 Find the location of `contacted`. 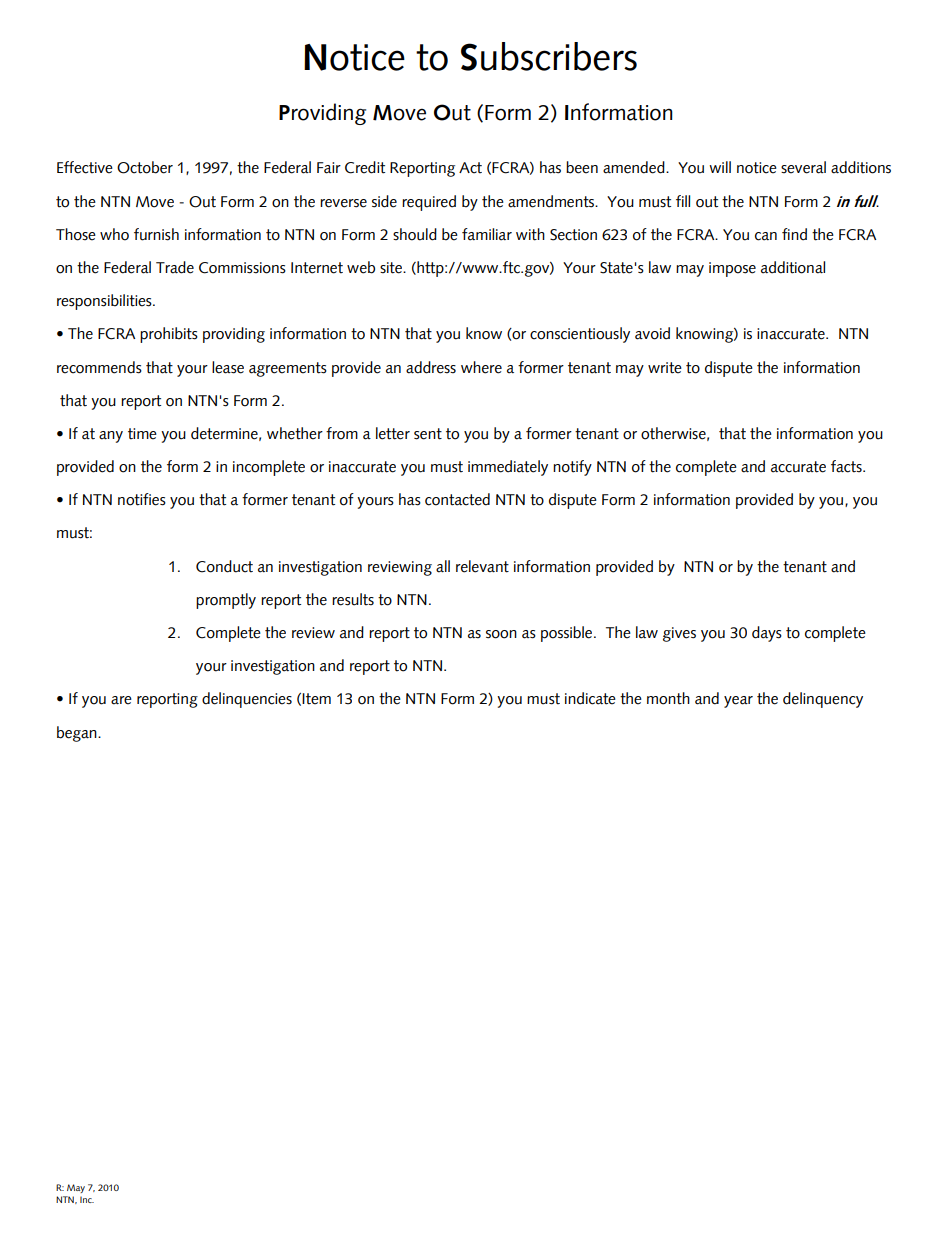

contacted is located at coordinates (457, 499).
